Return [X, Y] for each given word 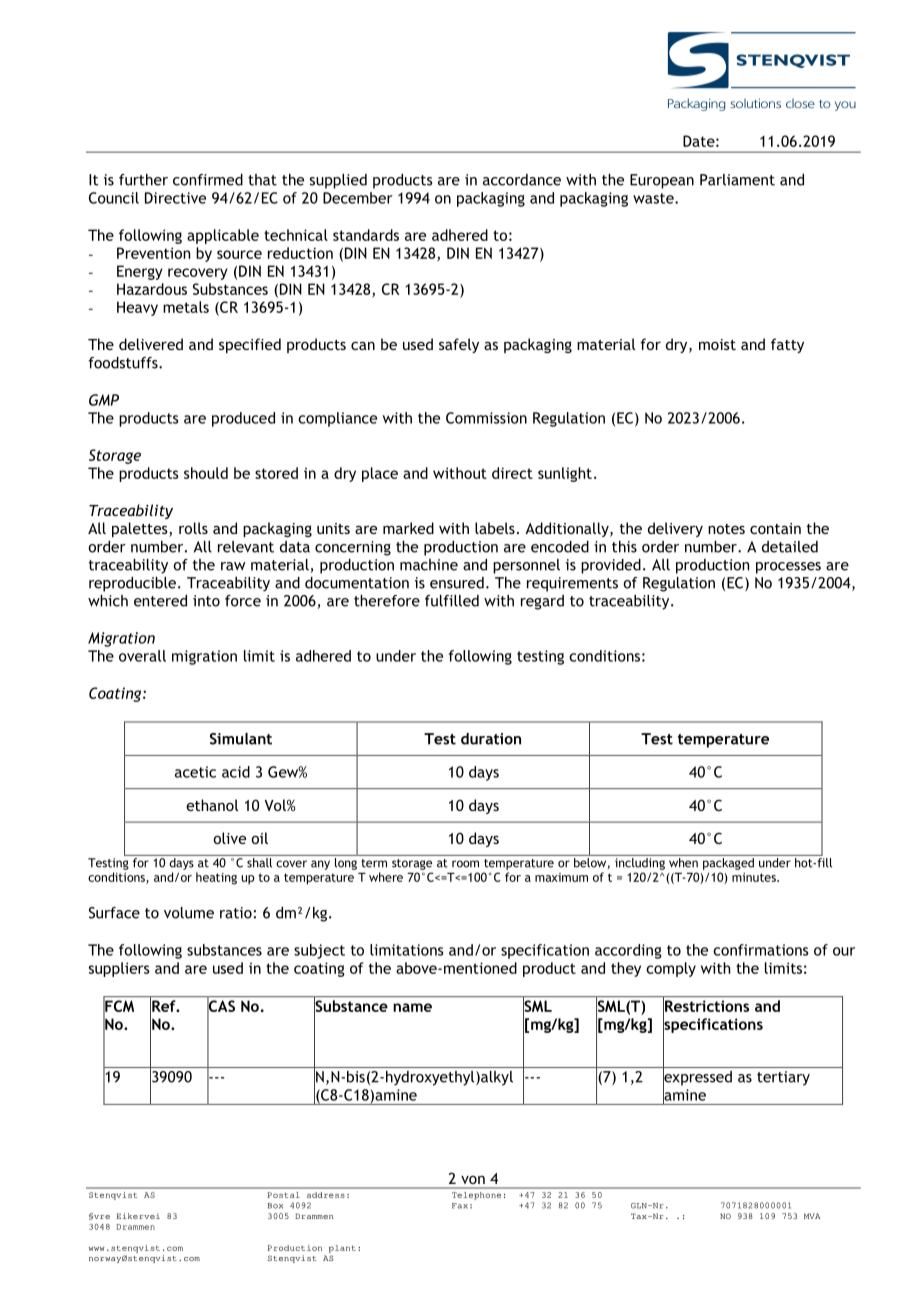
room [465, 864]
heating [216, 878]
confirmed [208, 180]
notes [726, 529]
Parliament [737, 180]
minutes [755, 877]
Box [275, 1206]
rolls [193, 528]
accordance [522, 180]
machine [429, 565]
